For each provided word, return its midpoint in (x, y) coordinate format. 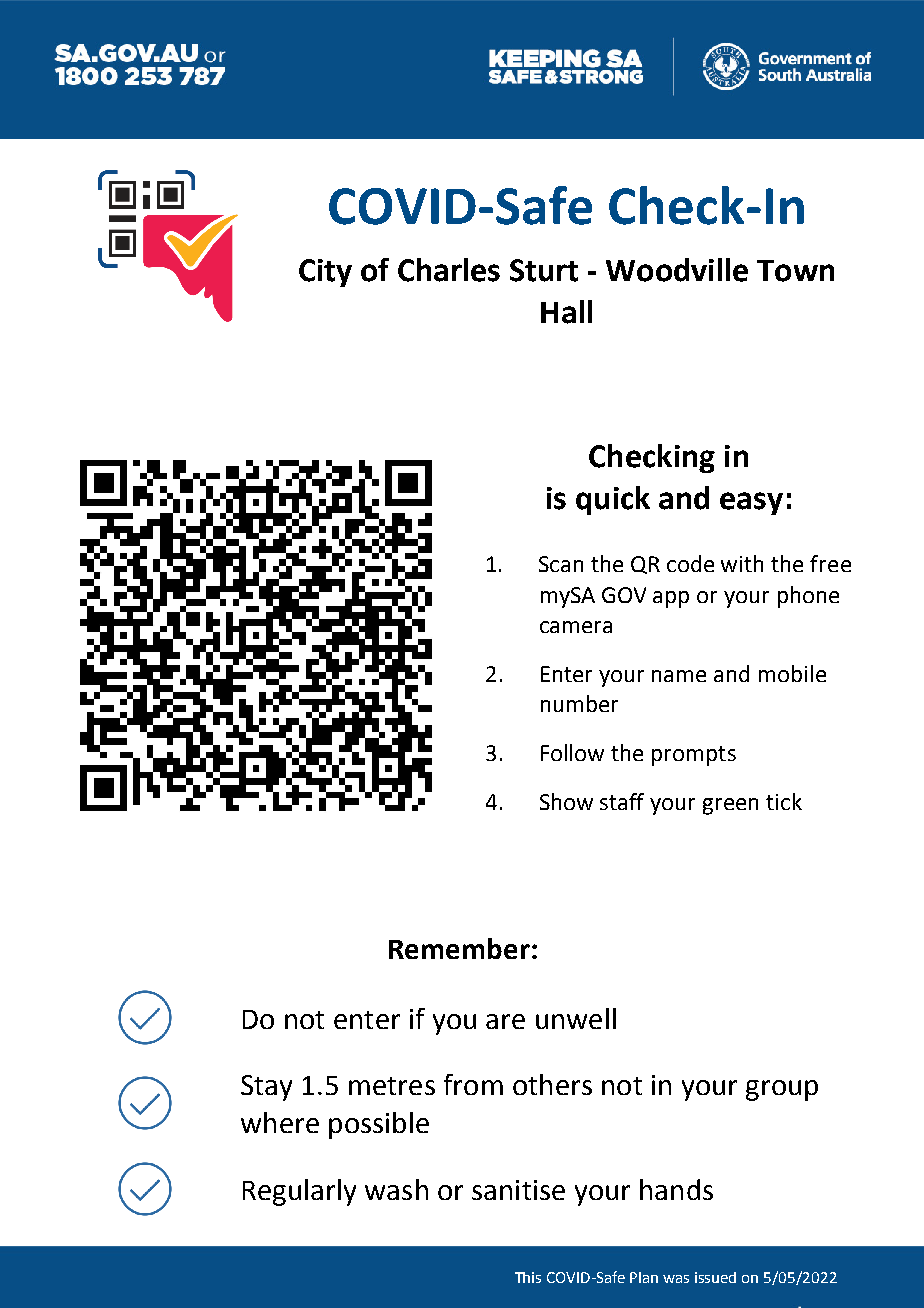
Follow (572, 752)
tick (784, 801)
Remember (459, 948)
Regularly (299, 1192)
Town (795, 271)
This (528, 1277)
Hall (566, 312)
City (325, 273)
